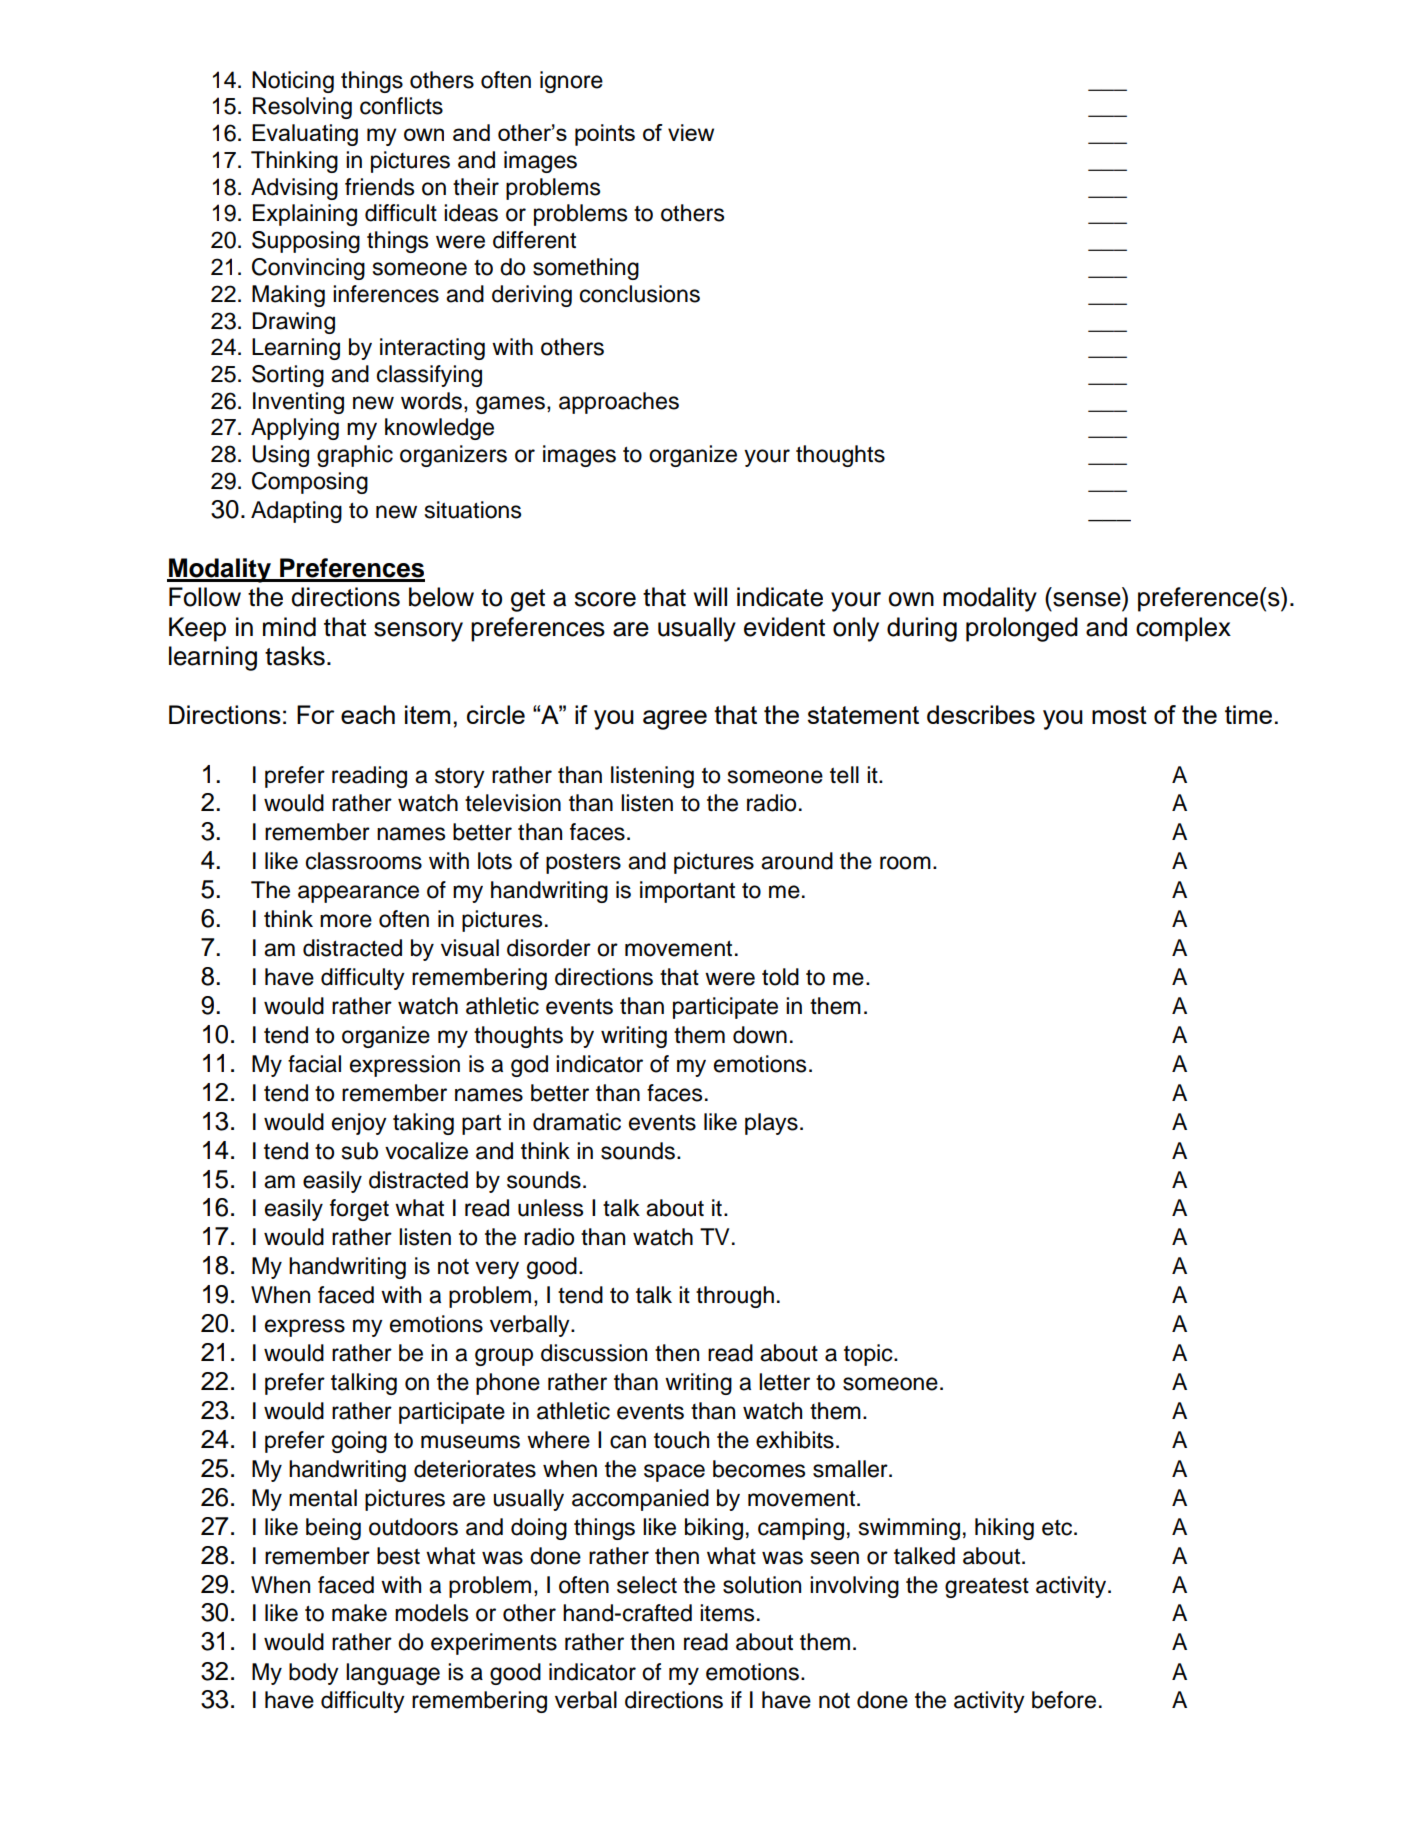  What do you see at coordinates (314, 1674) in the screenshot?
I see `body` at bounding box center [314, 1674].
